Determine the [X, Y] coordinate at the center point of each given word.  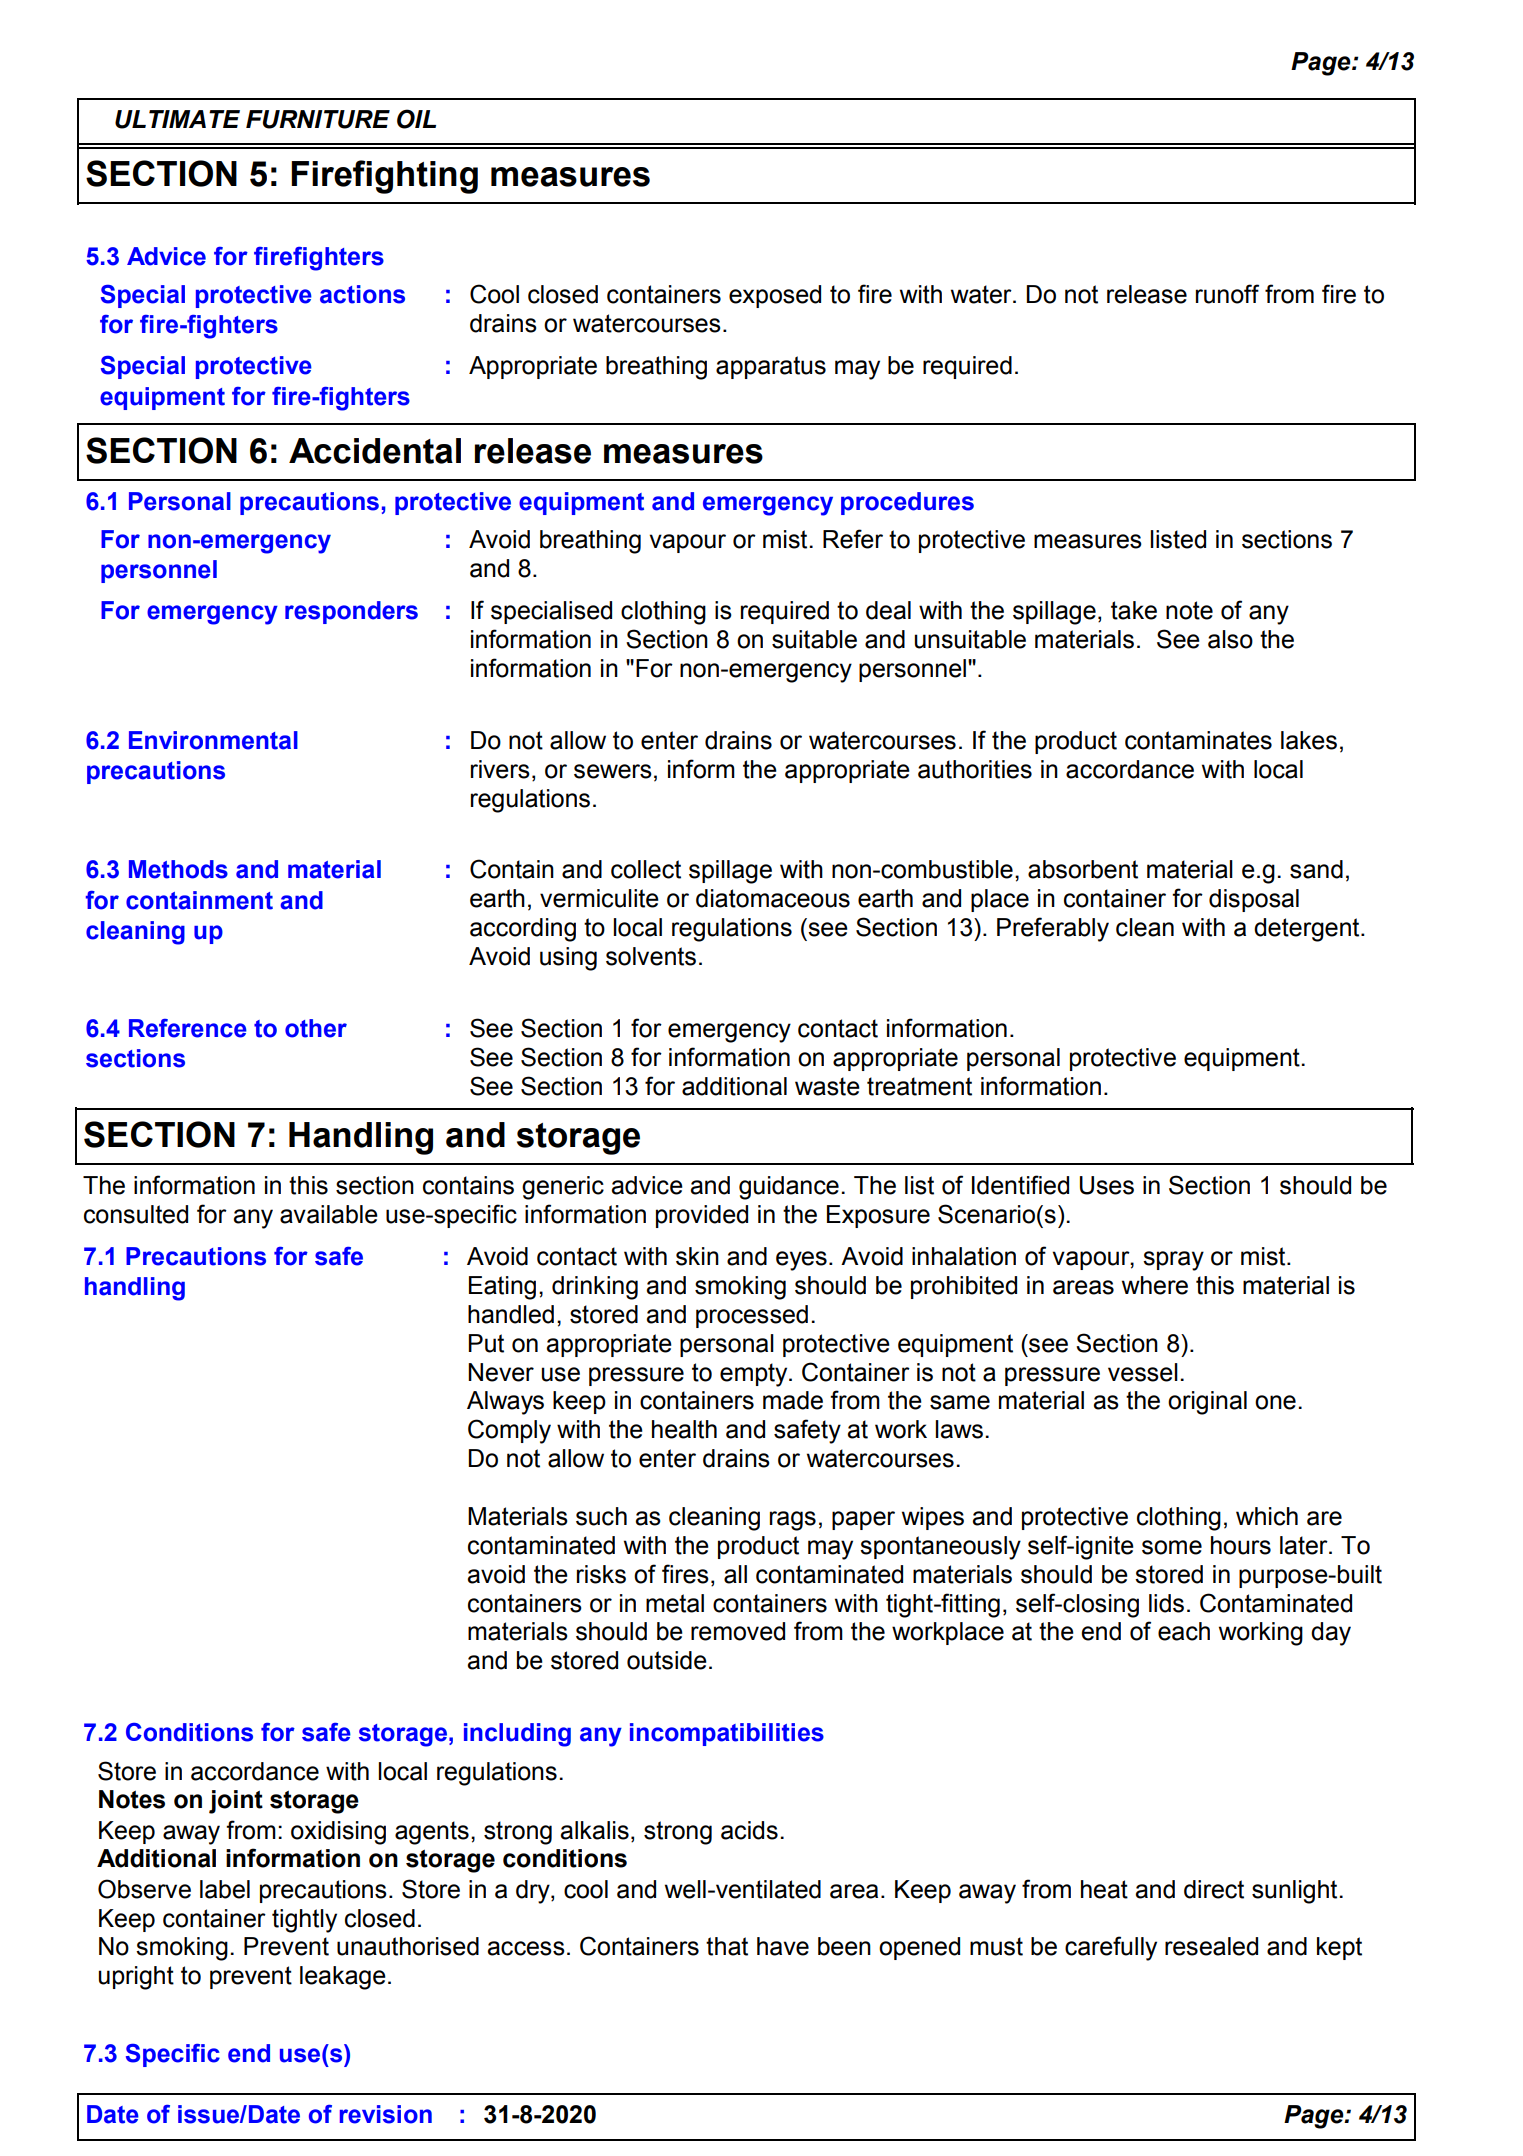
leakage [343, 1978]
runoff [1227, 294]
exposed [775, 296]
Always [505, 1403]
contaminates [1198, 740]
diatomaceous [773, 898]
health [684, 1429]
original [1207, 1403]
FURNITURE [318, 119]
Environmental [213, 740]
